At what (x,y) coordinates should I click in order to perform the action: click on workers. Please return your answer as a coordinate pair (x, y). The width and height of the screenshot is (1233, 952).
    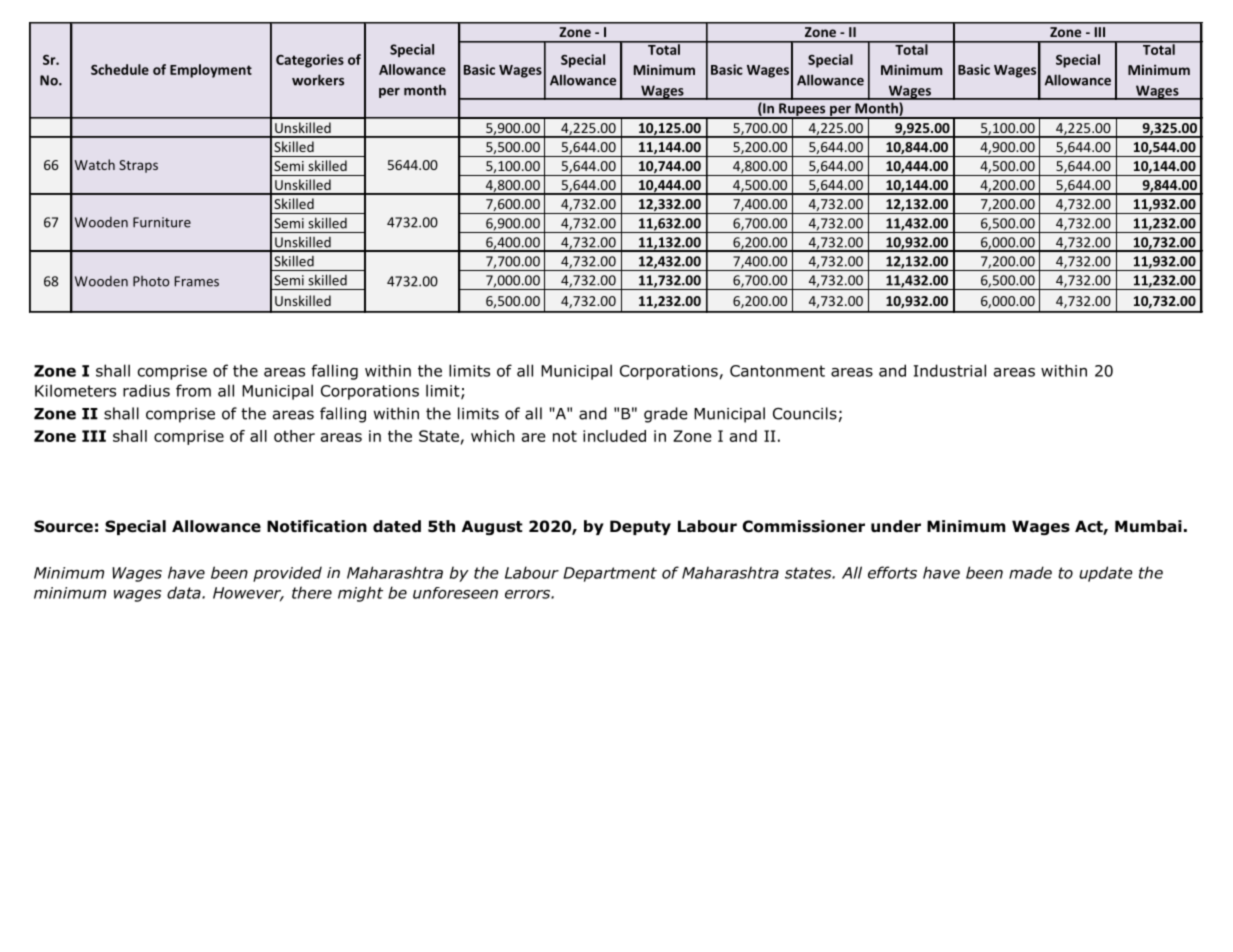
    Looking at the image, I should click on (318, 80).
